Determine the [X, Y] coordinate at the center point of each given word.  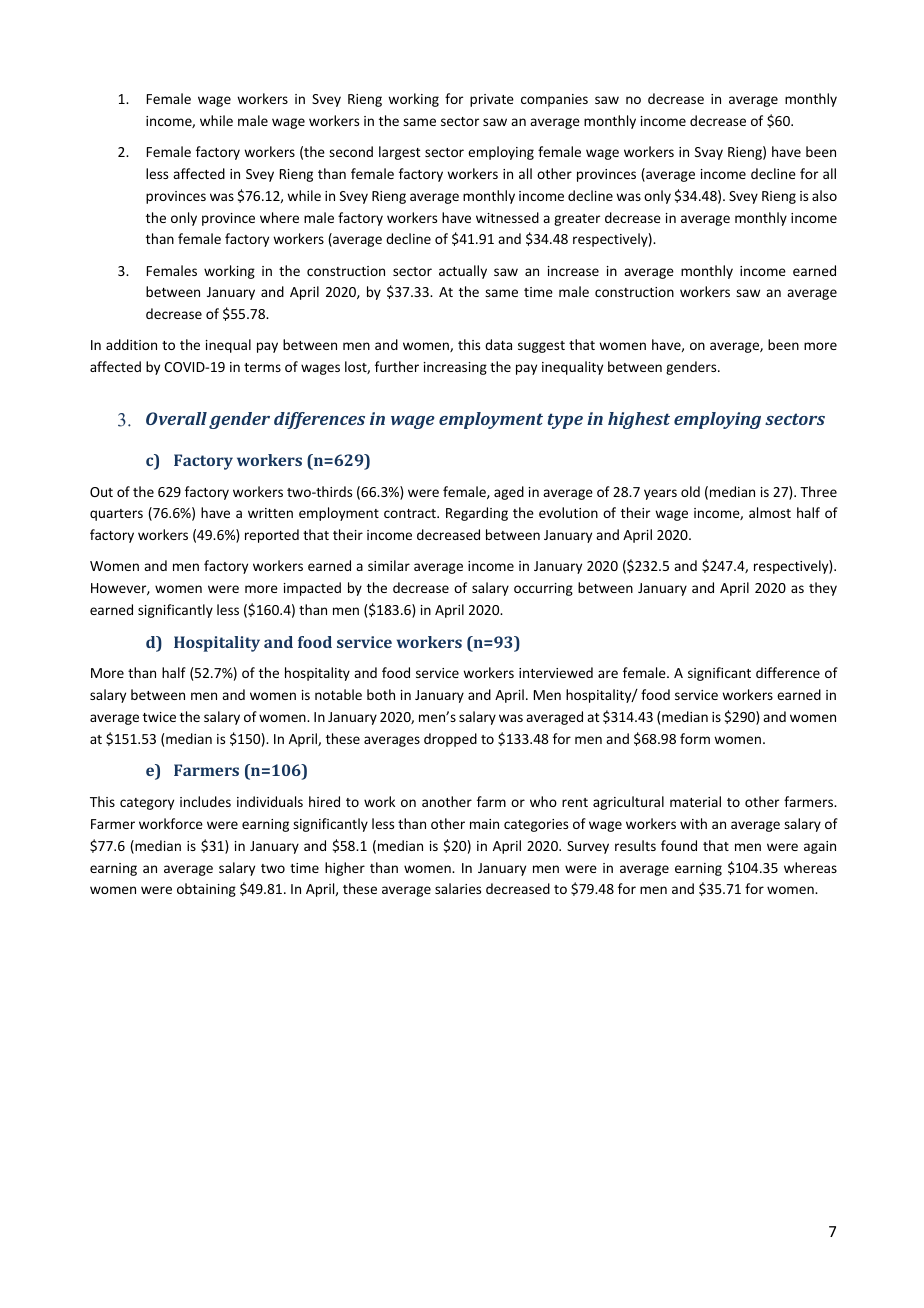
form [695, 738]
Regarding [477, 514]
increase [573, 271]
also [824, 195]
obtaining [206, 890]
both [381, 694]
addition [131, 344]
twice [159, 717]
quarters [116, 515]
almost [770, 512]
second [351, 151]
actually [463, 272]
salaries [458, 888]
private [492, 100]
